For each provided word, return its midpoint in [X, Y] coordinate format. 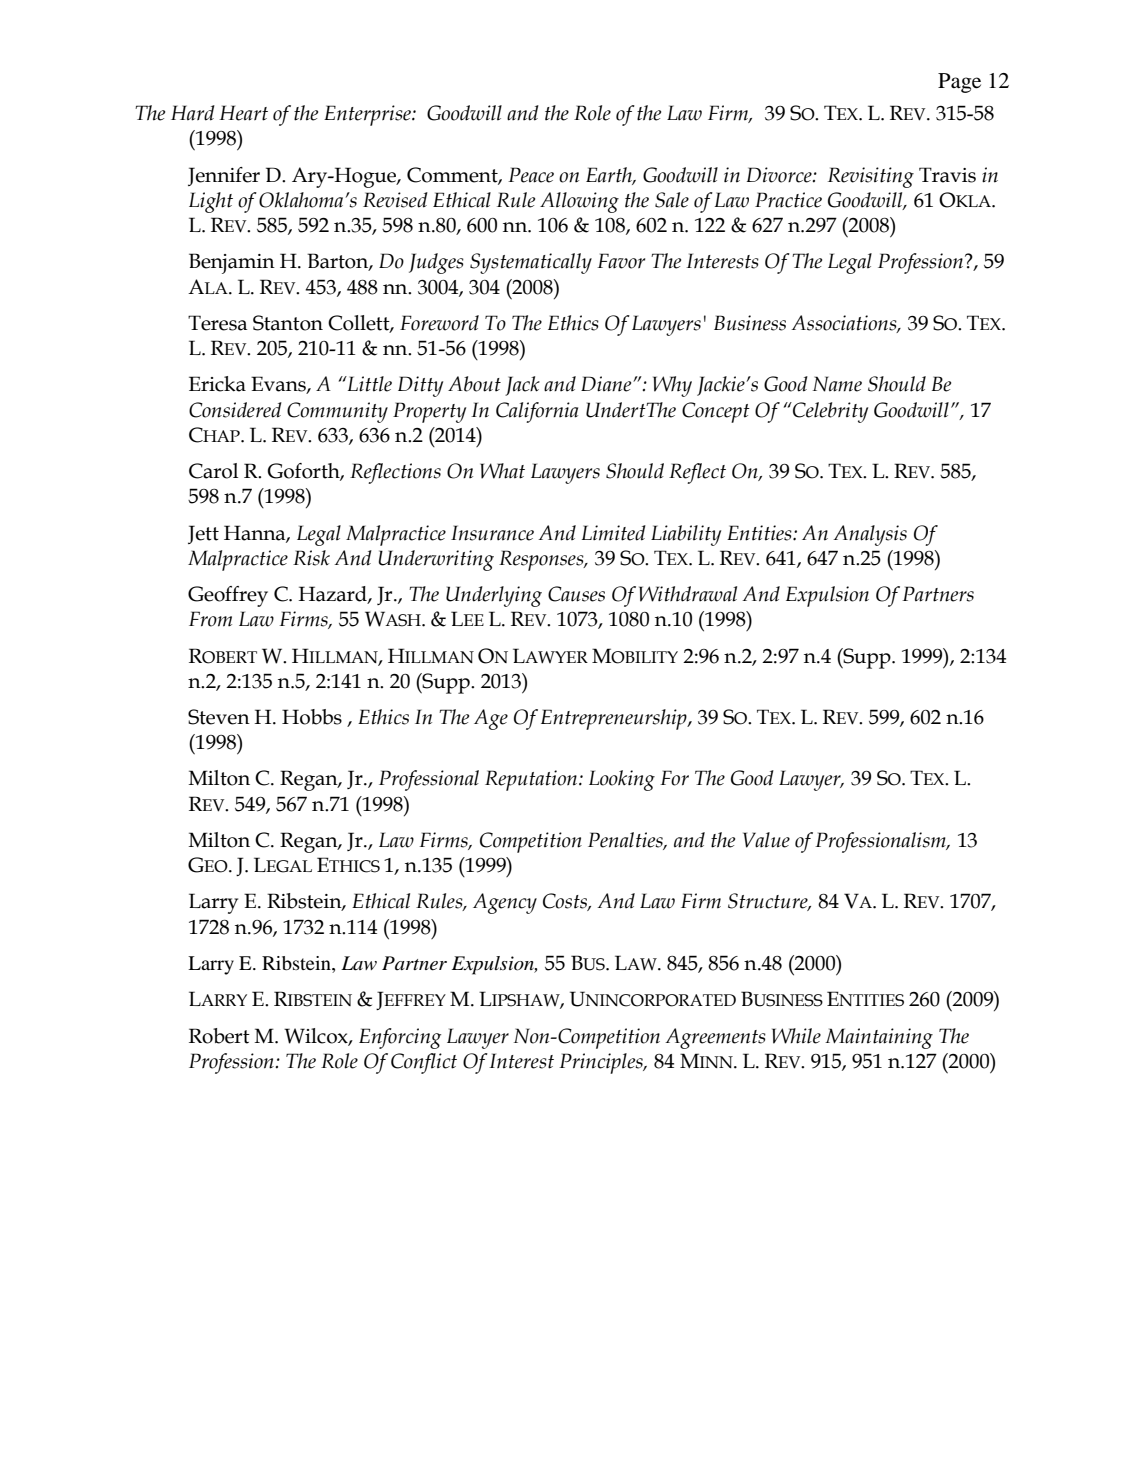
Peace [531, 175]
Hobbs [312, 717]
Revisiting [871, 177]
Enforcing [400, 1038]
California [537, 412]
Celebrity [829, 412]
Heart [243, 113]
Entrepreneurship [615, 719]
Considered [235, 410]
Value [766, 840]
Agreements [715, 1038]
